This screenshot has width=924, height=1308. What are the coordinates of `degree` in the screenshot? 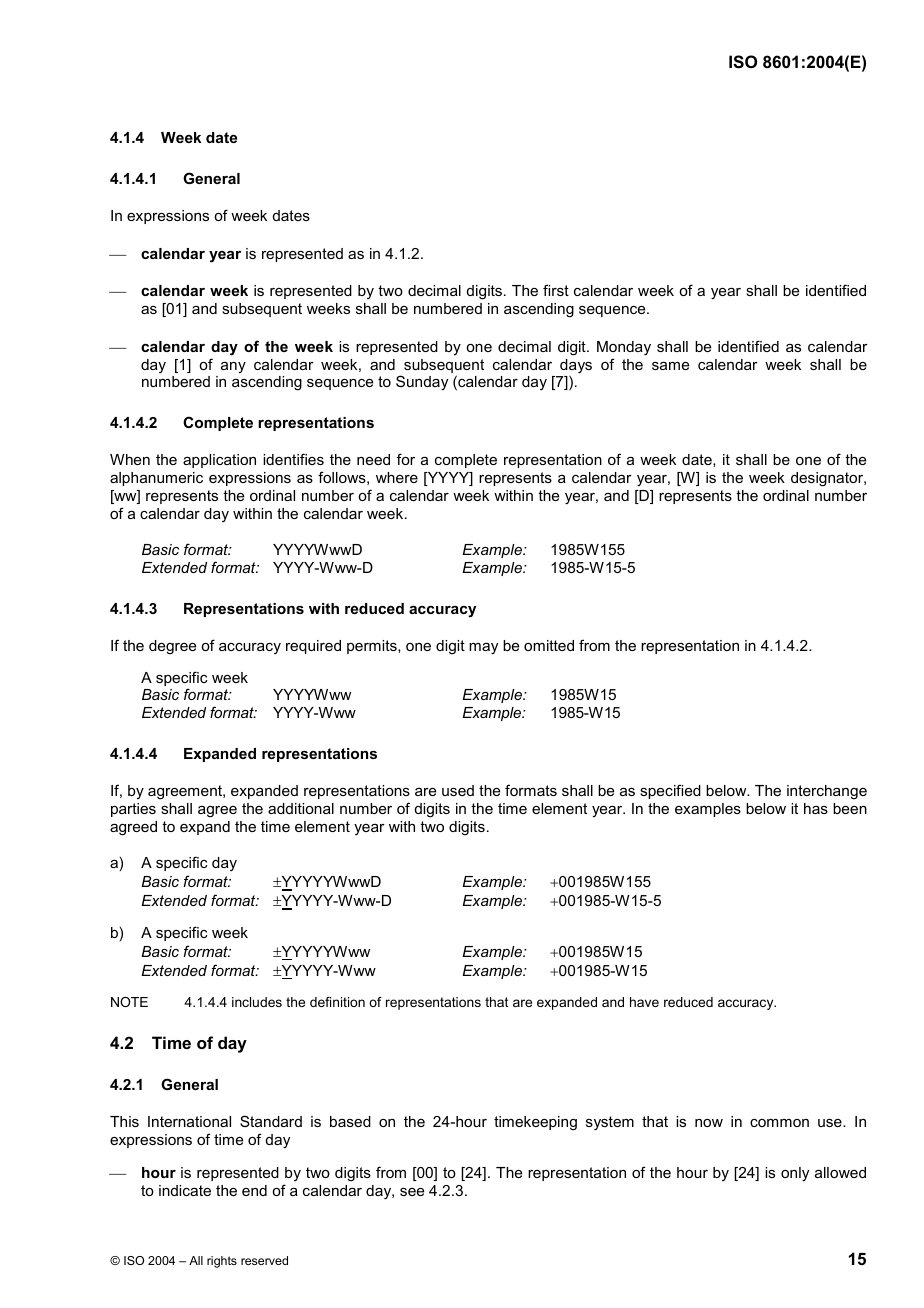 It's located at (172, 647).
